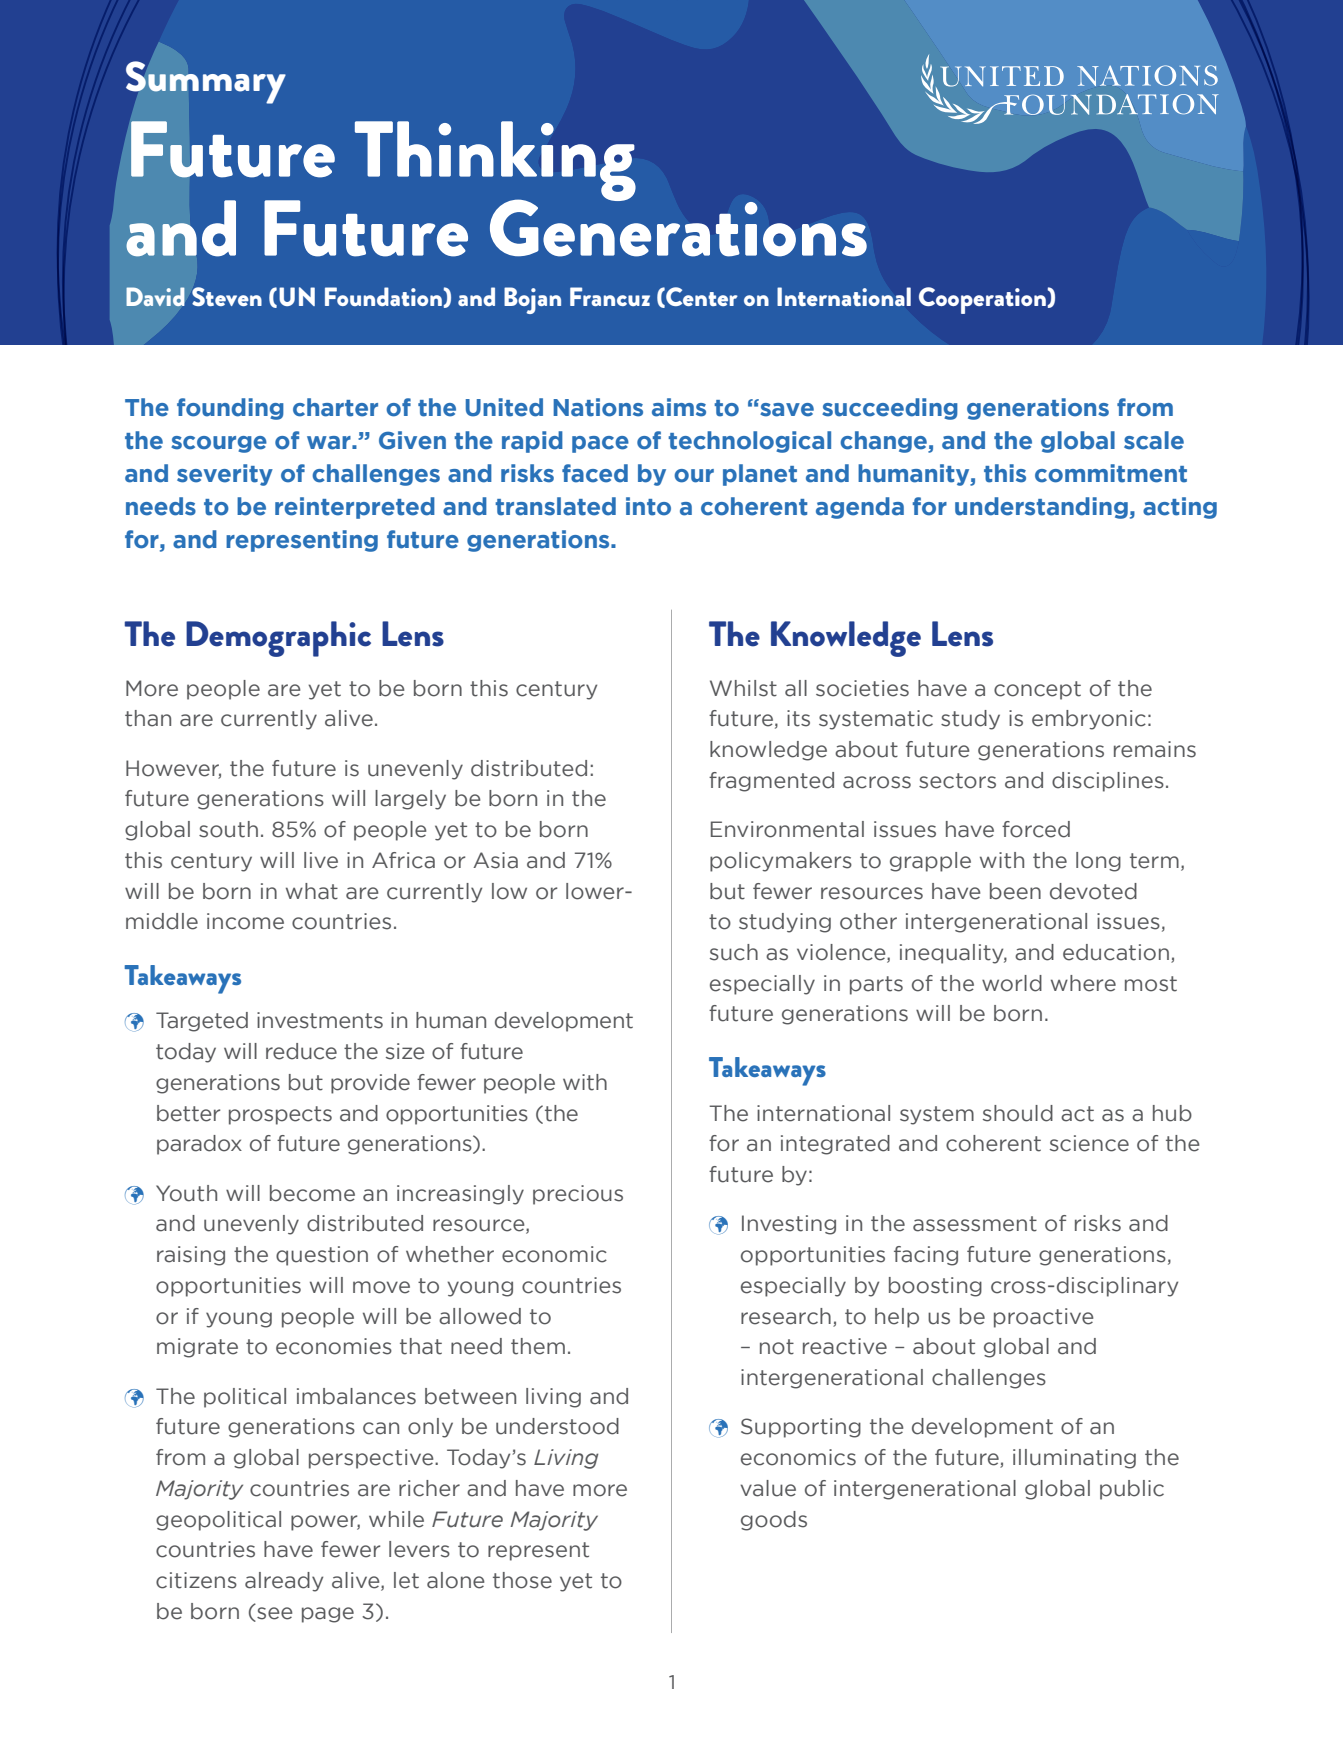  Describe the element at coordinates (495, 162) in the screenshot. I see `Thinking` at that location.
